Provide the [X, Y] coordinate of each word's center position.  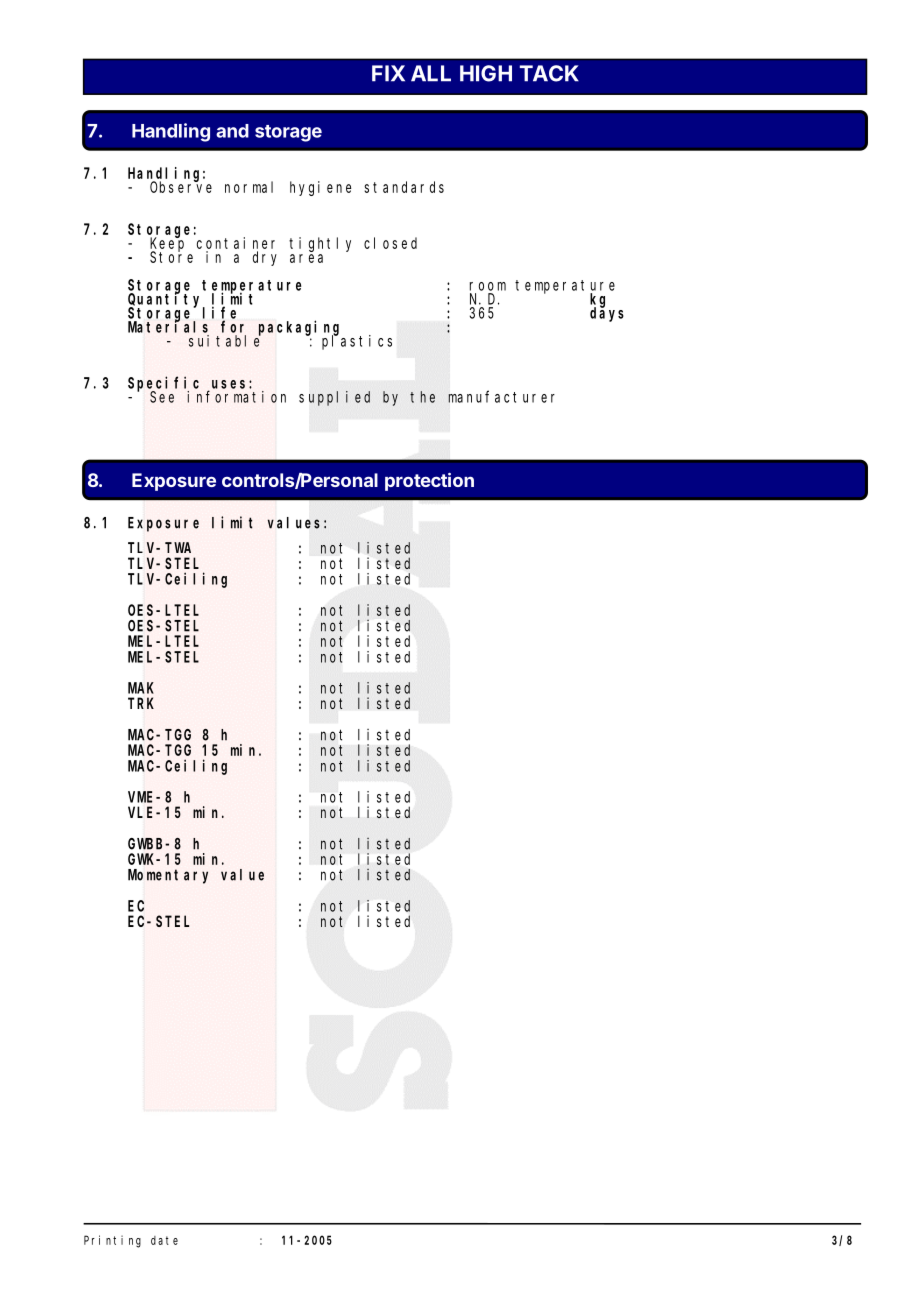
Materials [168, 326]
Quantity [166, 300]
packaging [299, 328]
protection [429, 482]
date [164, 1240]
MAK [141, 688]
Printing [112, 1241]
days [607, 314]
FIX [388, 73]
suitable [225, 340]
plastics [357, 342]
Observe [181, 186]
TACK [549, 73]
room [488, 286]
